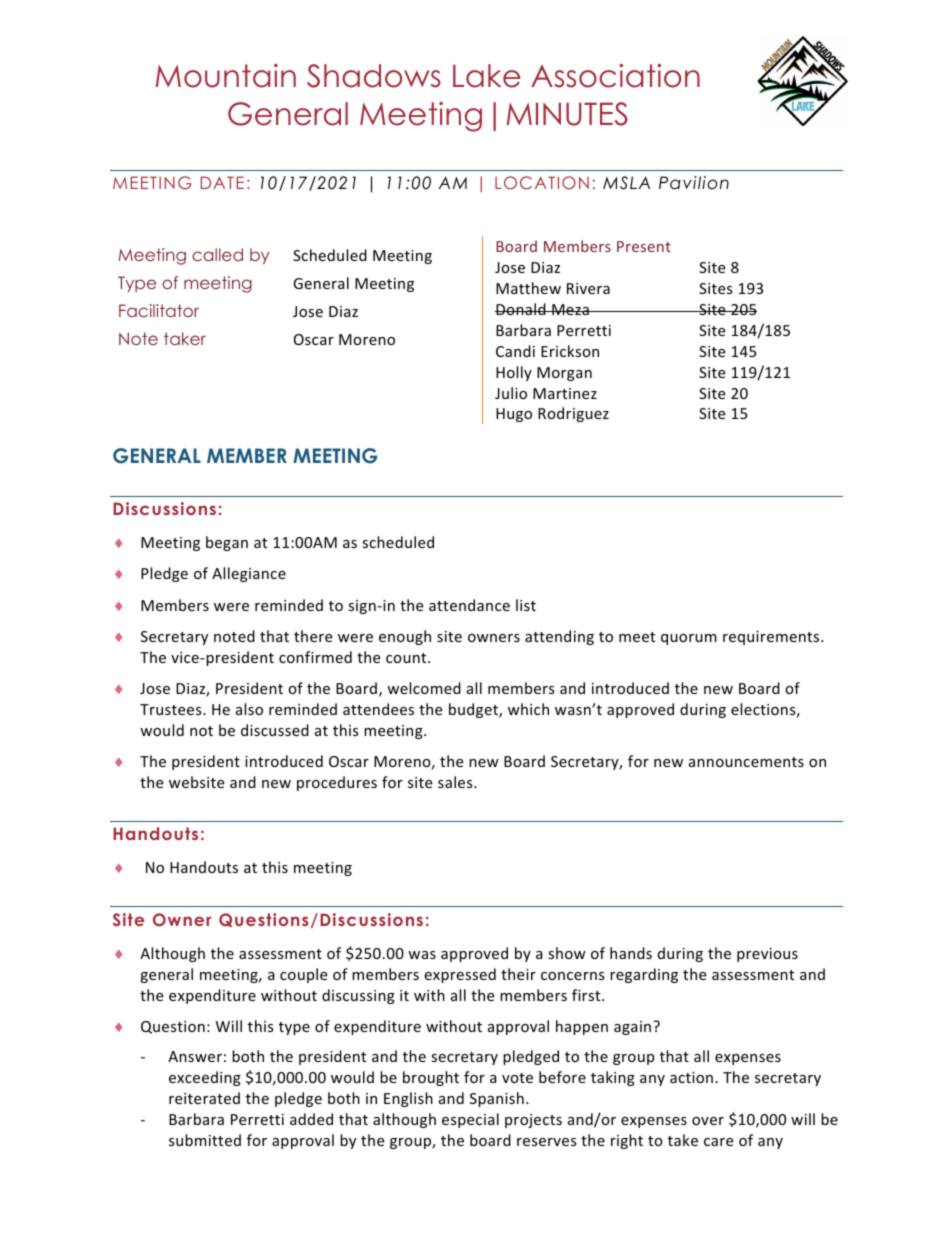 The width and height of the screenshot is (952, 1233). I want to click on reiterated, so click(204, 1098).
